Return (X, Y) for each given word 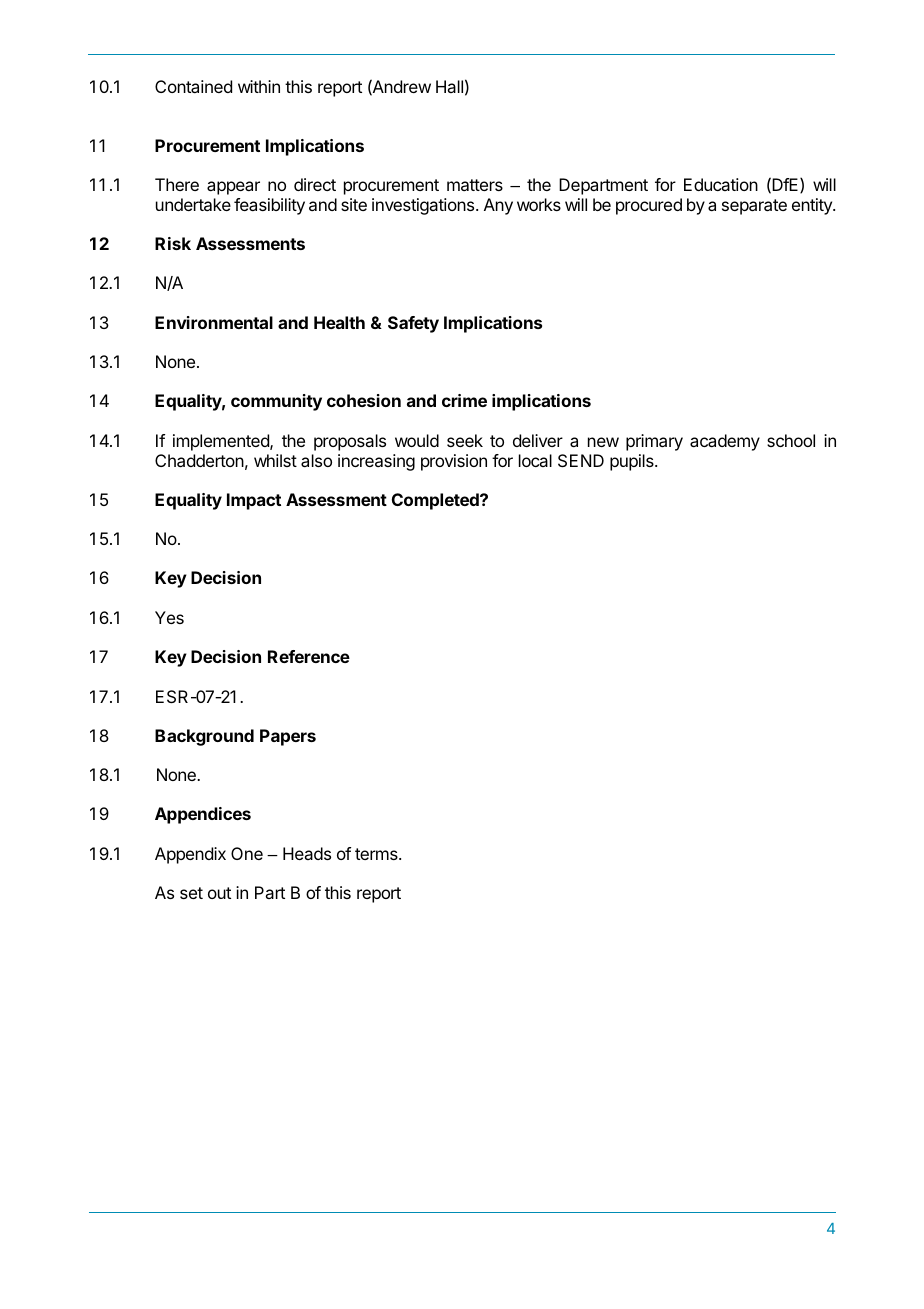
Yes (169, 617)
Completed (436, 501)
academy (725, 442)
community (276, 402)
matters (475, 185)
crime (464, 400)
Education (721, 184)
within (259, 86)
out (219, 893)
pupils (633, 462)
